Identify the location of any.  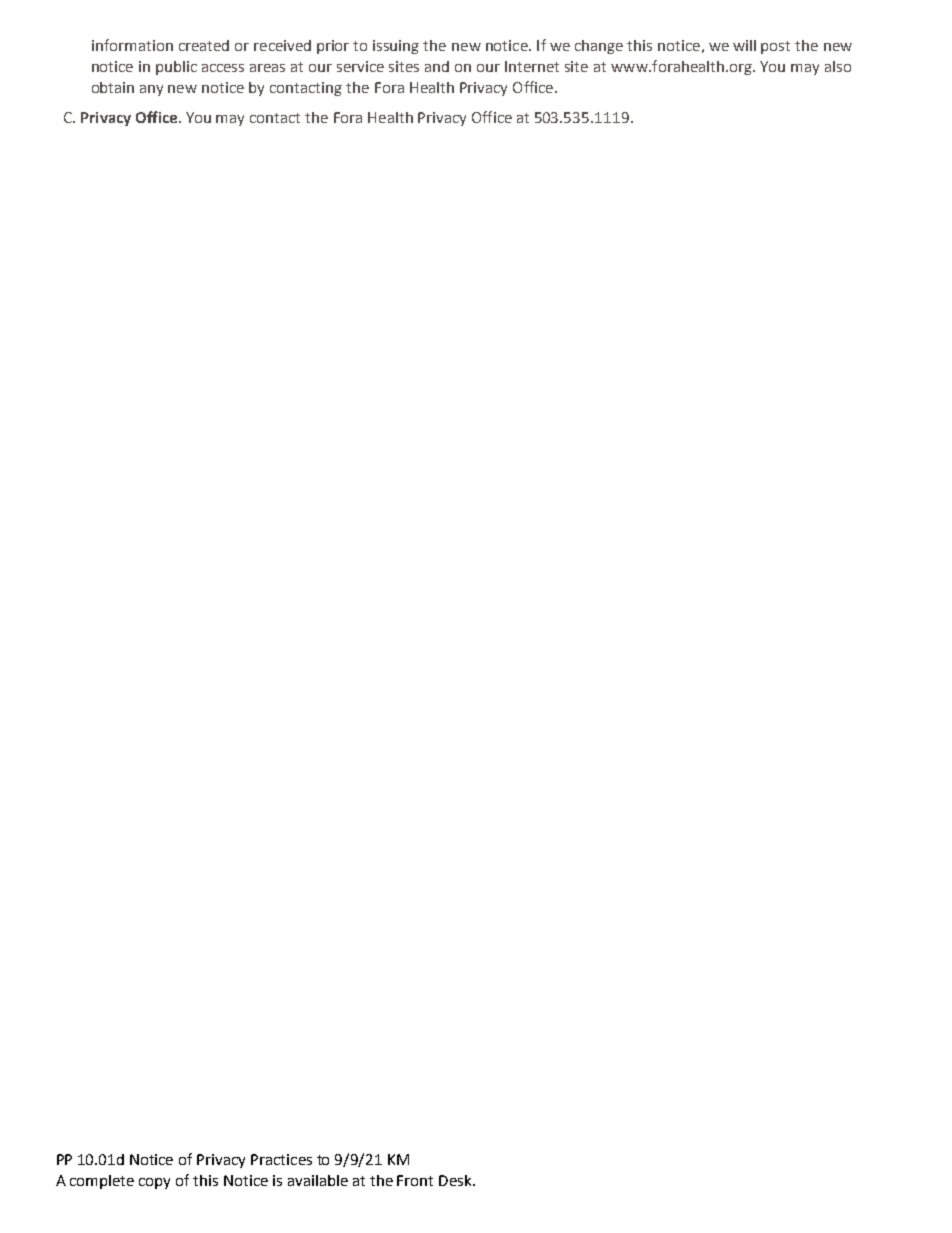
(151, 90).
